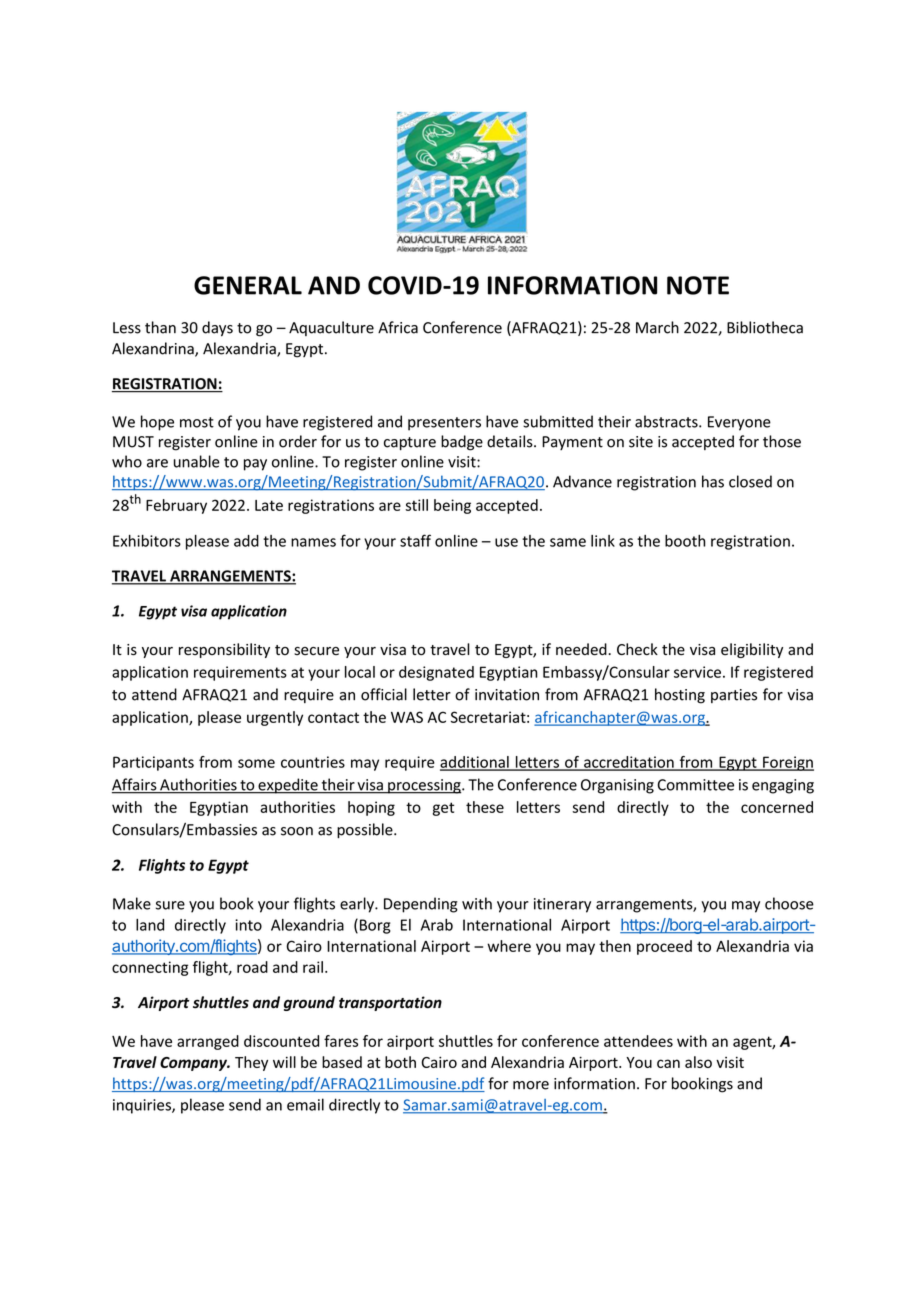 The width and height of the image is (924, 1308). What do you see at coordinates (217, 329) in the image?
I see `days` at bounding box center [217, 329].
